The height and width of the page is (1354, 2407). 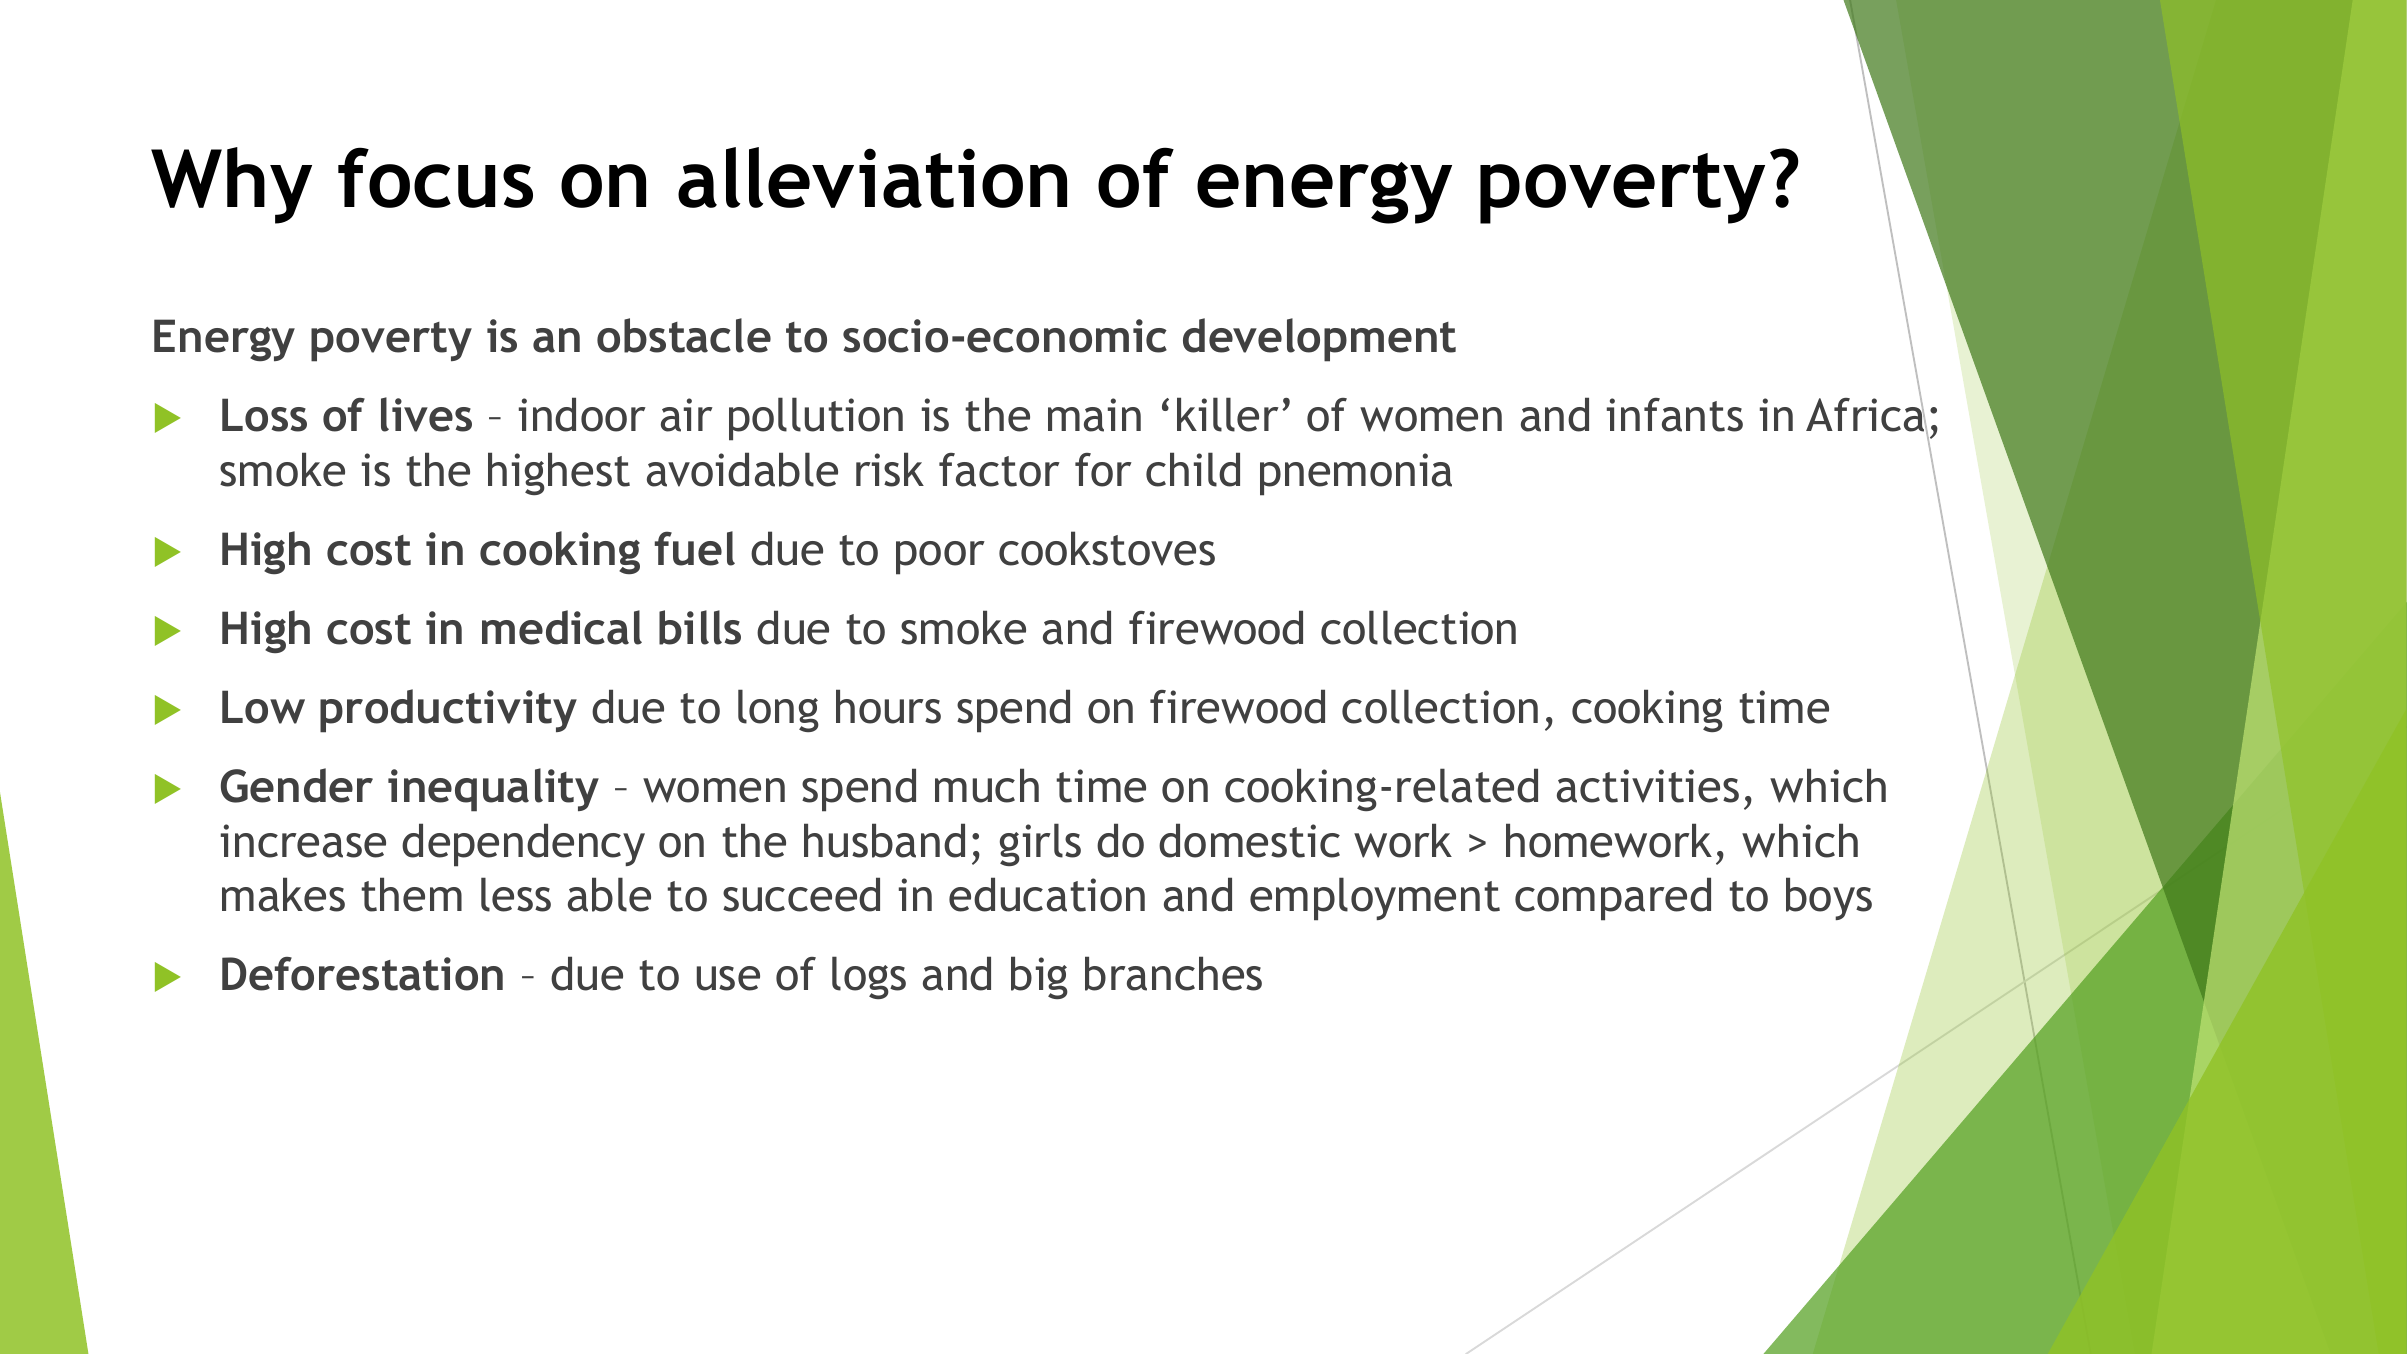 I want to click on development, so click(x=1319, y=340).
